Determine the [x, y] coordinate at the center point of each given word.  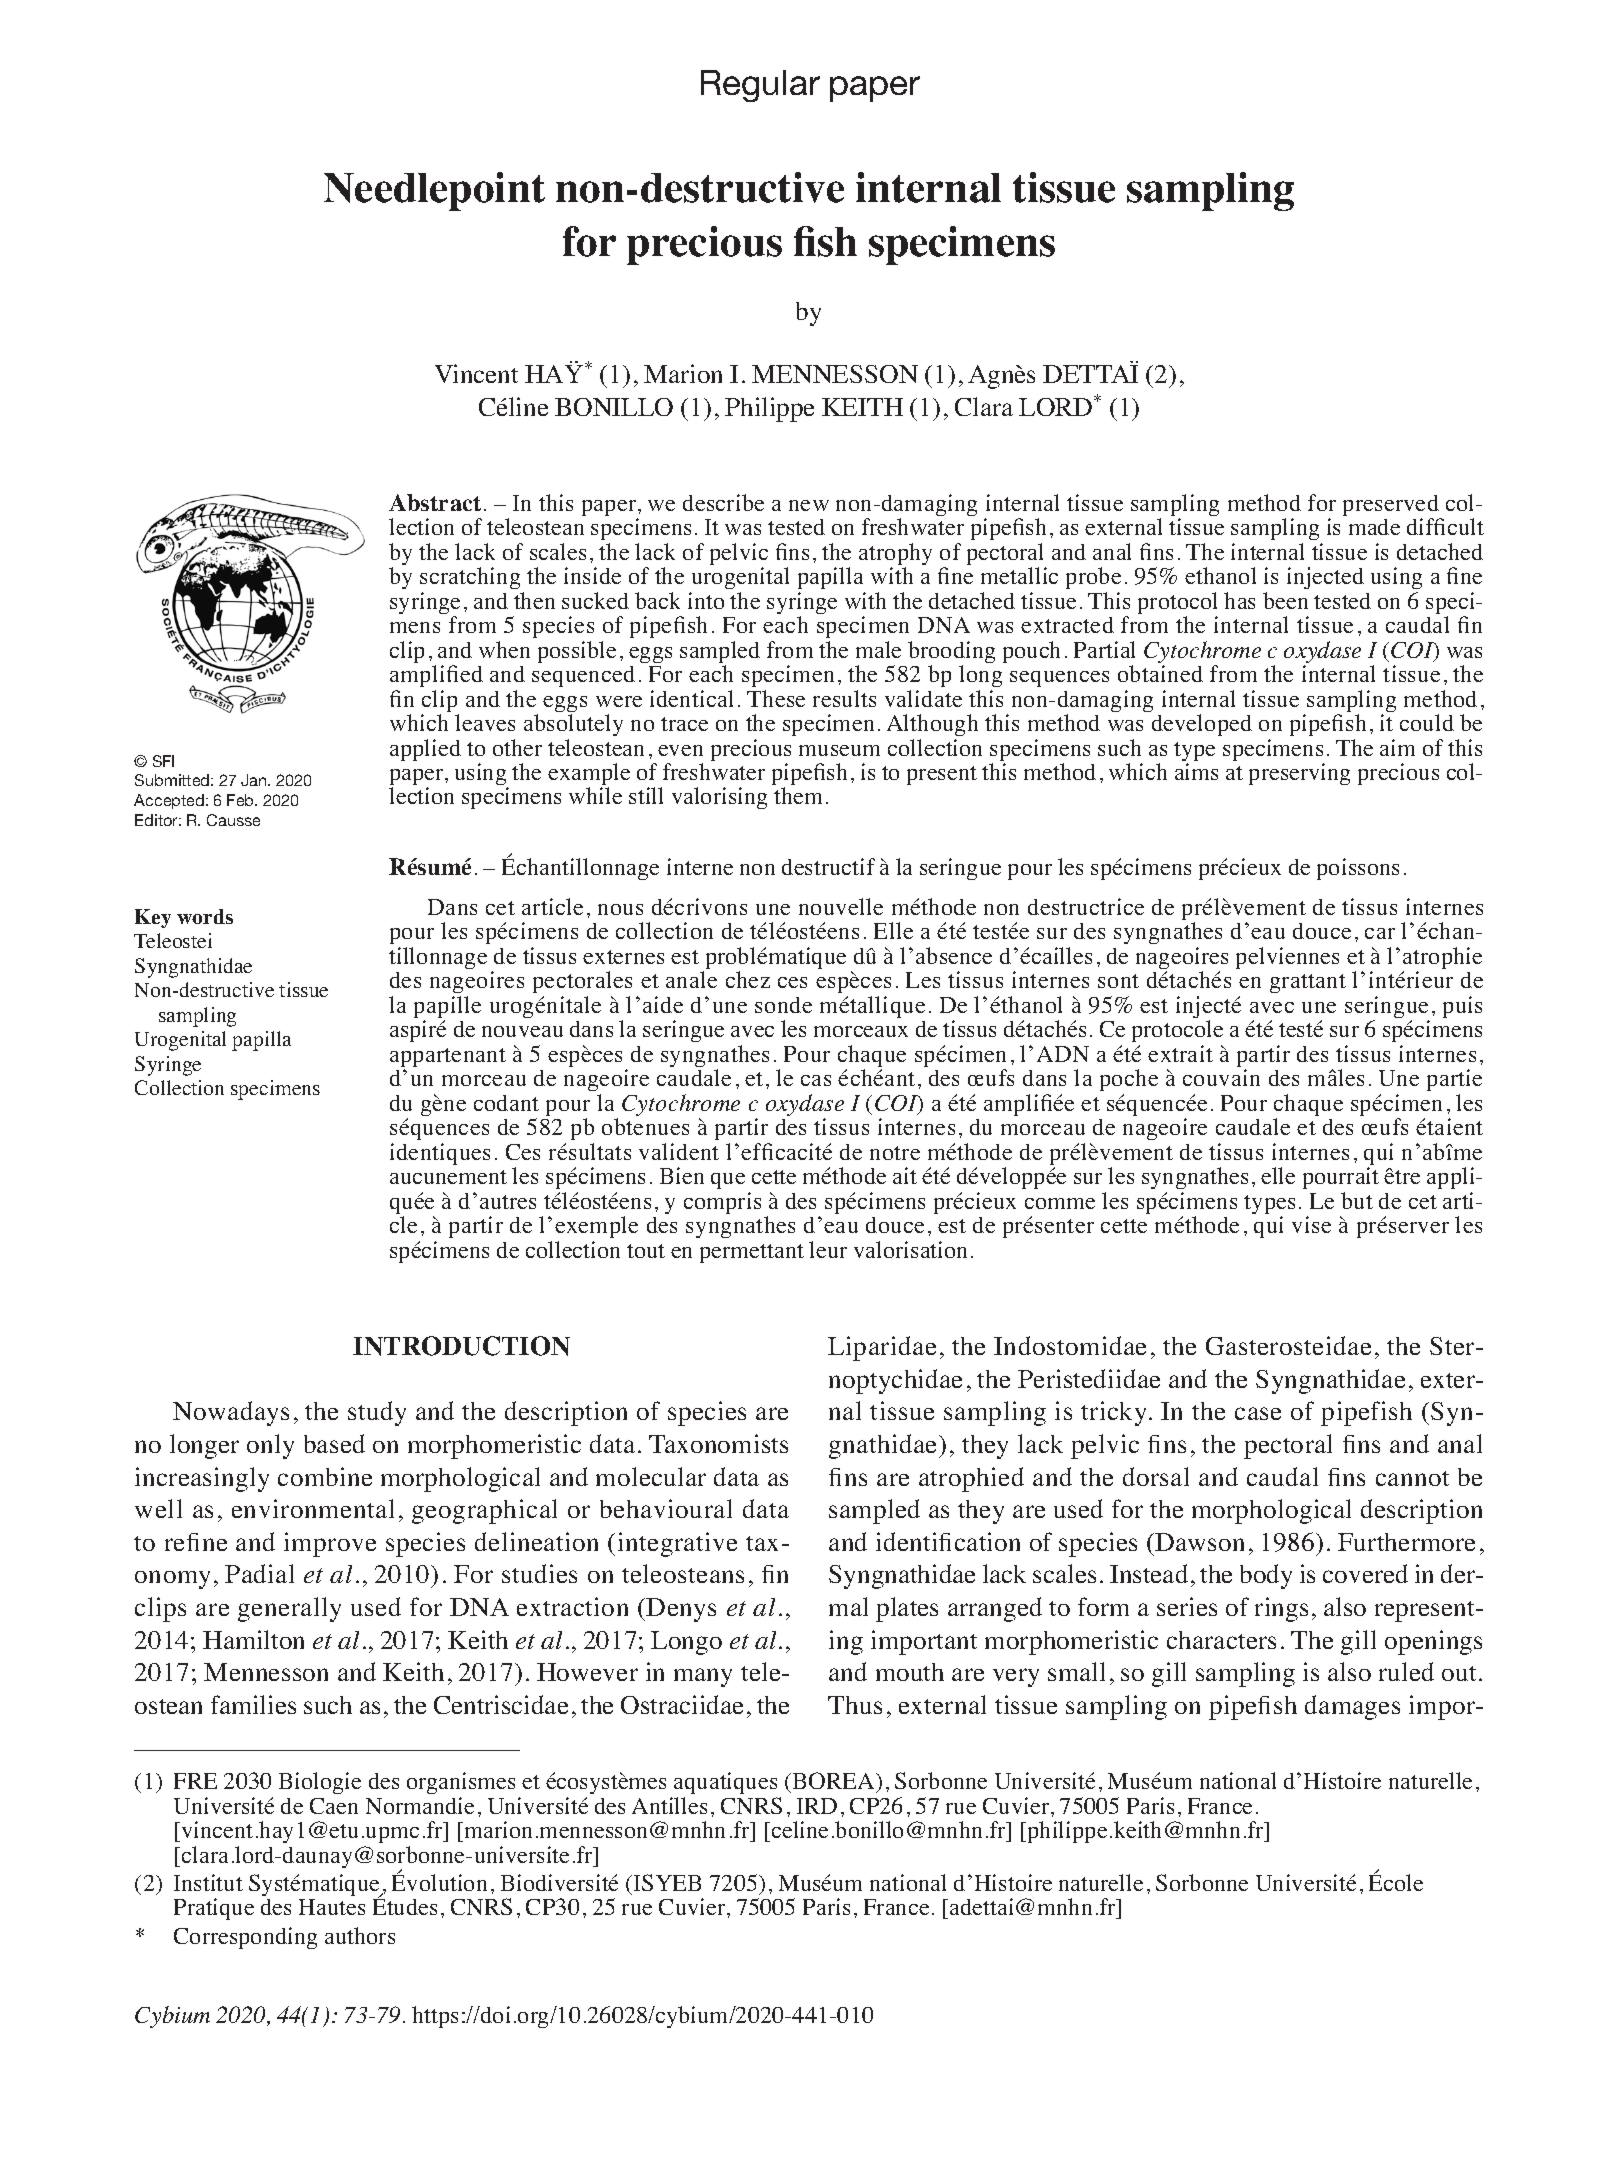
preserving [1299, 774]
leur [828, 1249]
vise [1311, 1224]
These [776, 698]
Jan [255, 780]
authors [360, 1935]
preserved [1392, 507]
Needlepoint [434, 191]
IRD [817, 1806]
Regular [760, 86]
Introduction [461, 1346]
